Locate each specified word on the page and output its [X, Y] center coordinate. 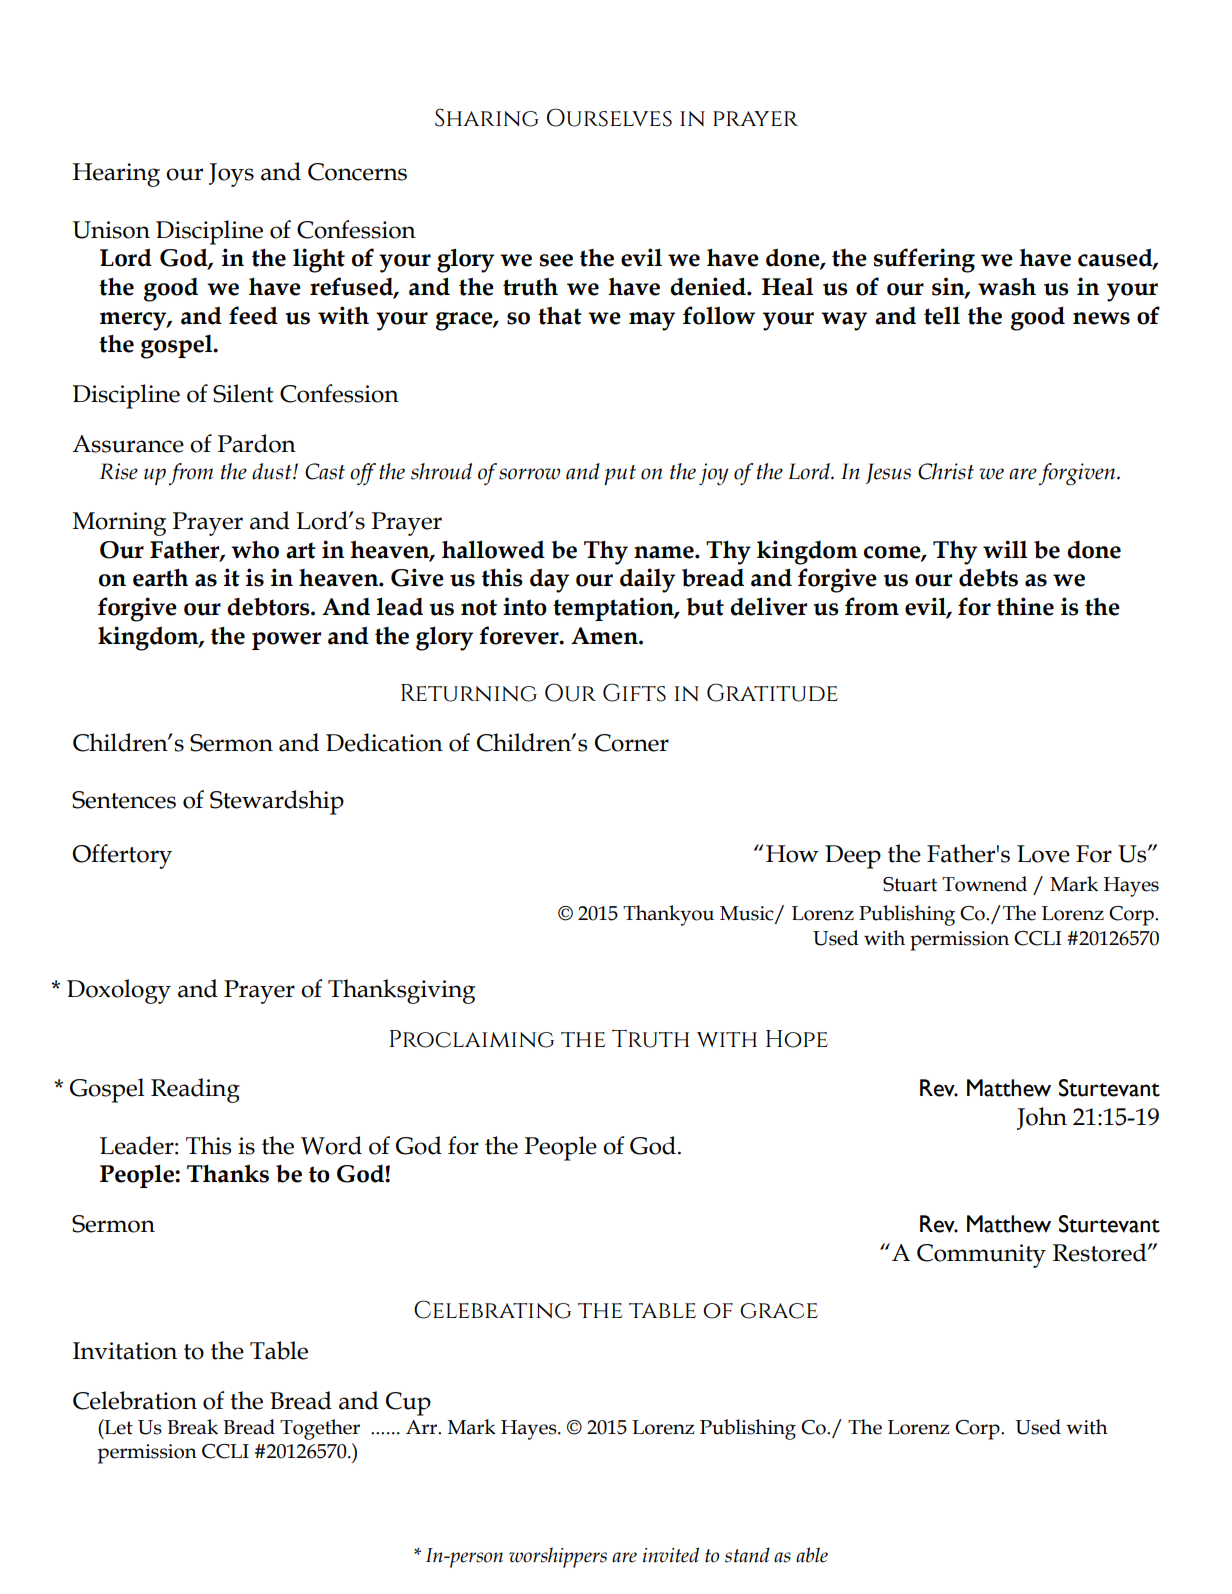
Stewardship [277, 802]
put [620, 475]
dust [273, 471]
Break [192, 1427]
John [1042, 1118]
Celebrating [492, 1309]
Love [1043, 854]
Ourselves [609, 117]
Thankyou [668, 915]
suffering [924, 260]
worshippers [558, 1557]
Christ [946, 471]
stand [747, 1555]
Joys [231, 175]
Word [331, 1145]
